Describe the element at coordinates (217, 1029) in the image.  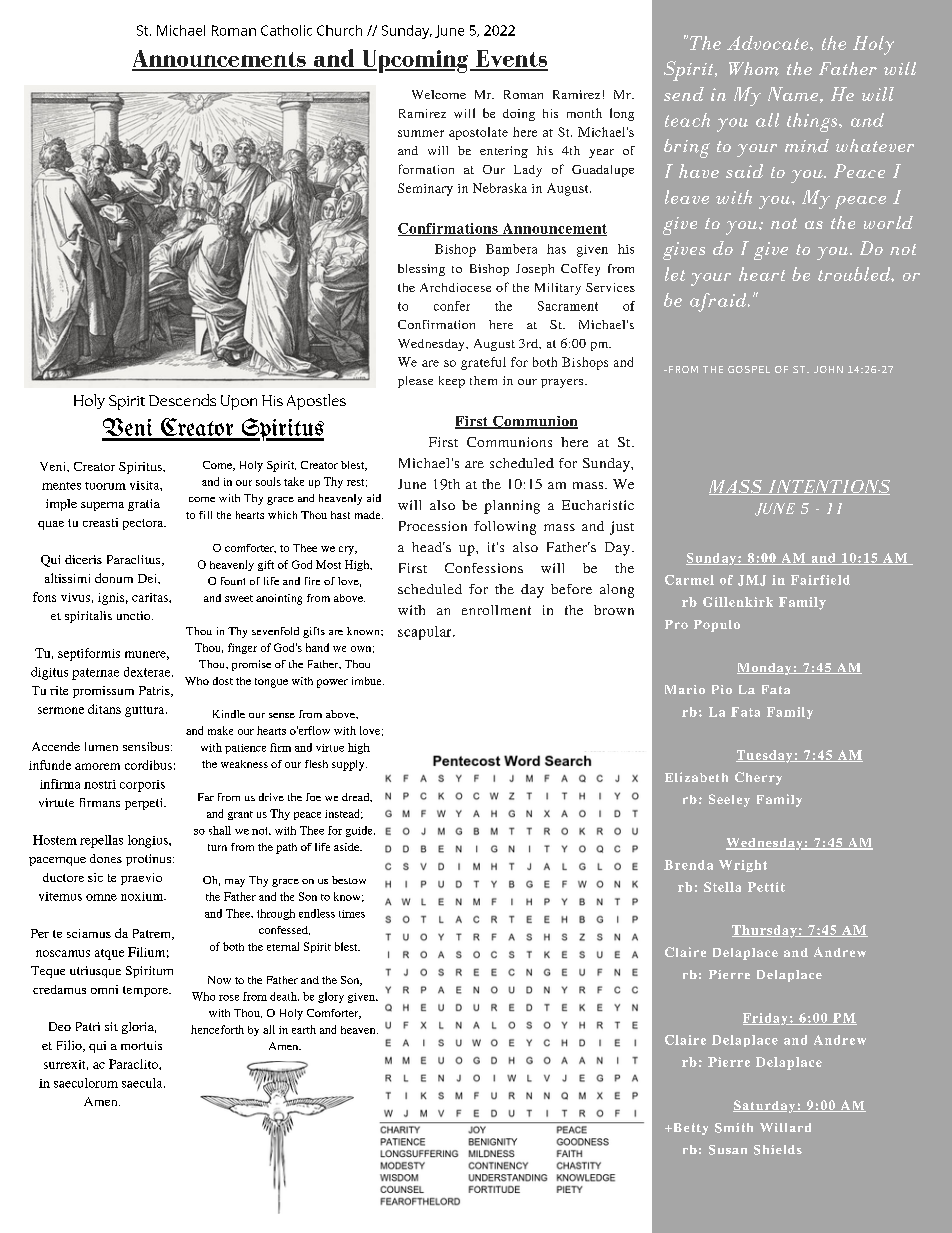
I see `henceforth` at that location.
